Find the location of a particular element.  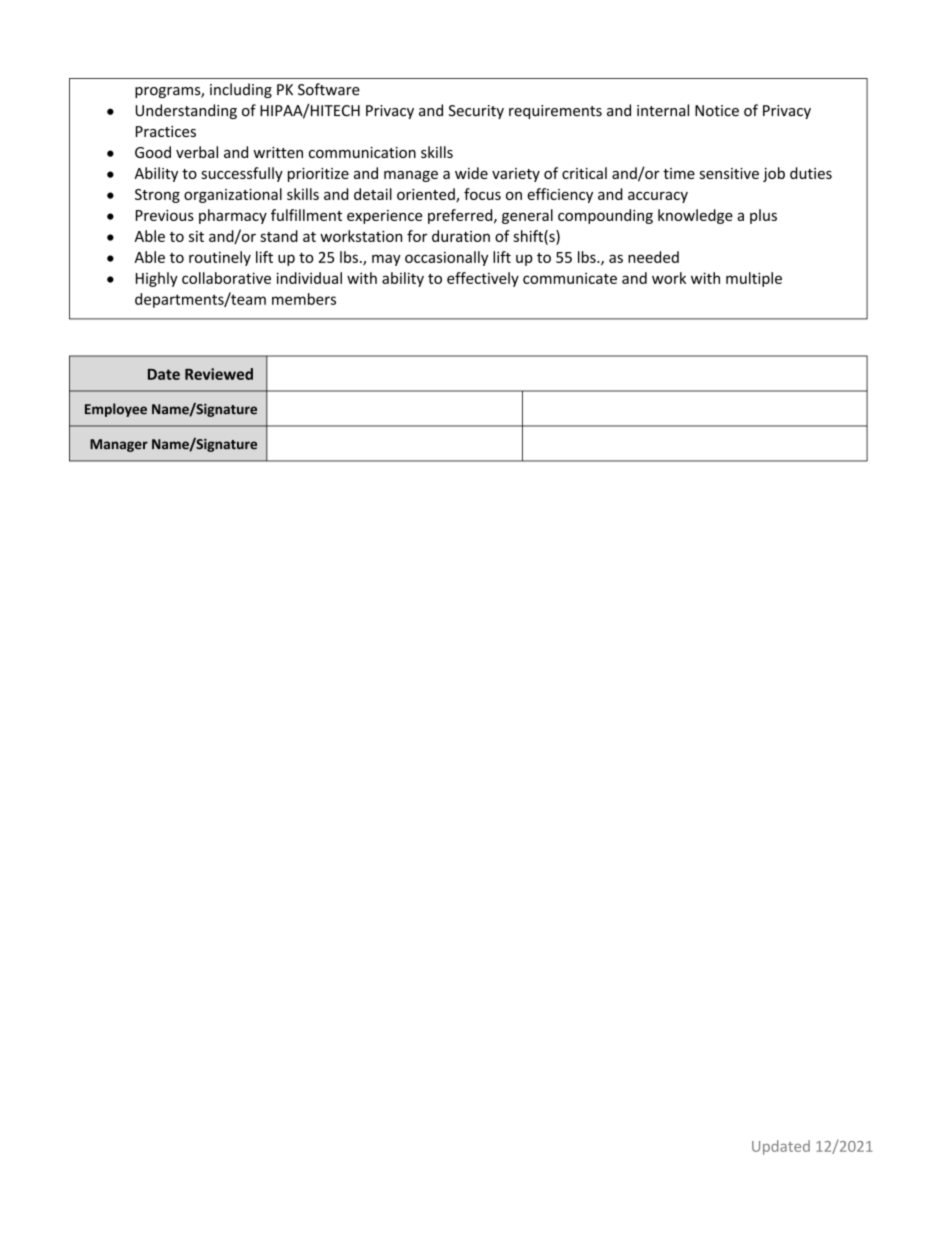

Employee is located at coordinates (116, 410).
